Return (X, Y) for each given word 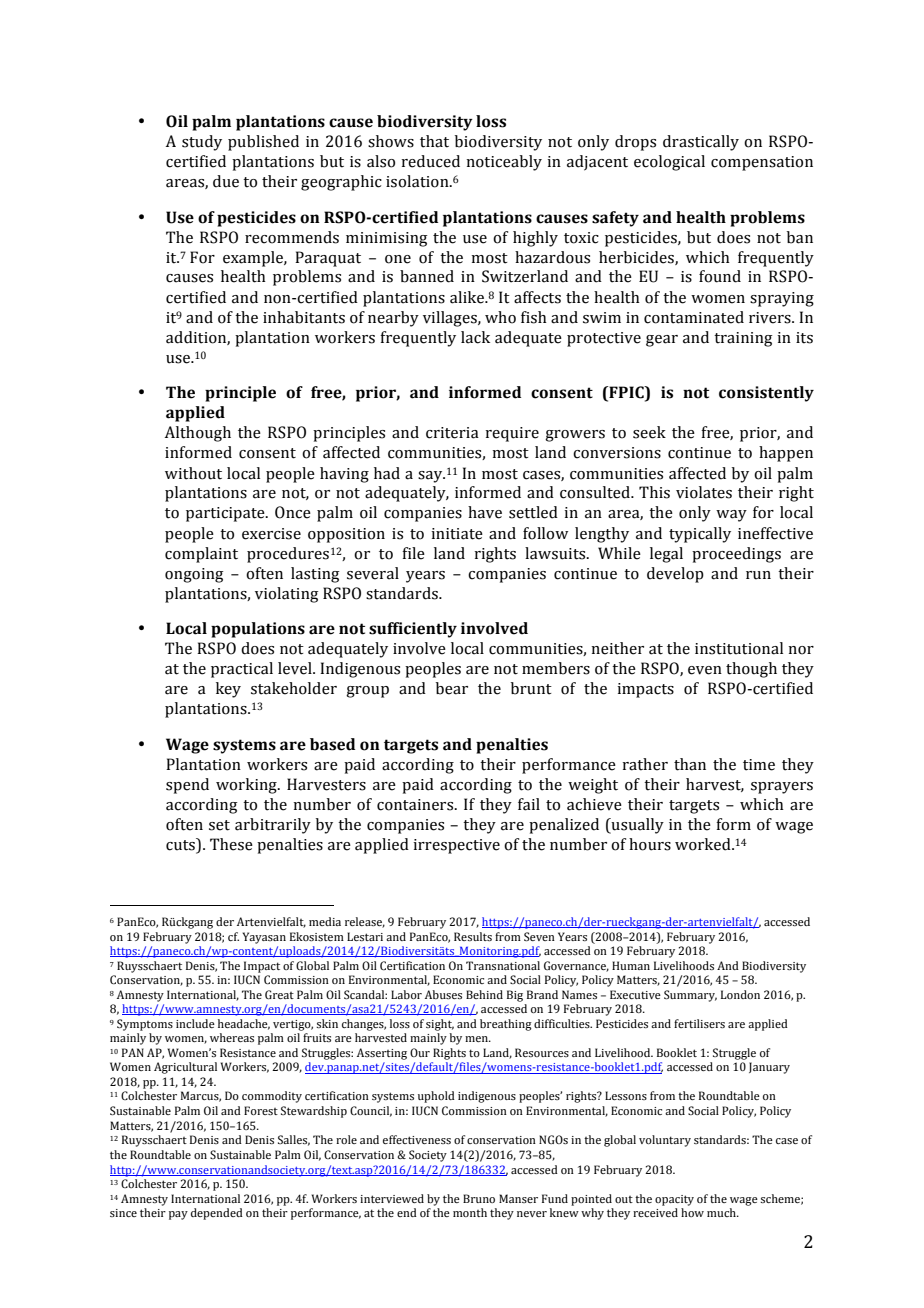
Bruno (479, 1198)
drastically (701, 143)
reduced (431, 161)
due (226, 181)
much (722, 1212)
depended (217, 1214)
